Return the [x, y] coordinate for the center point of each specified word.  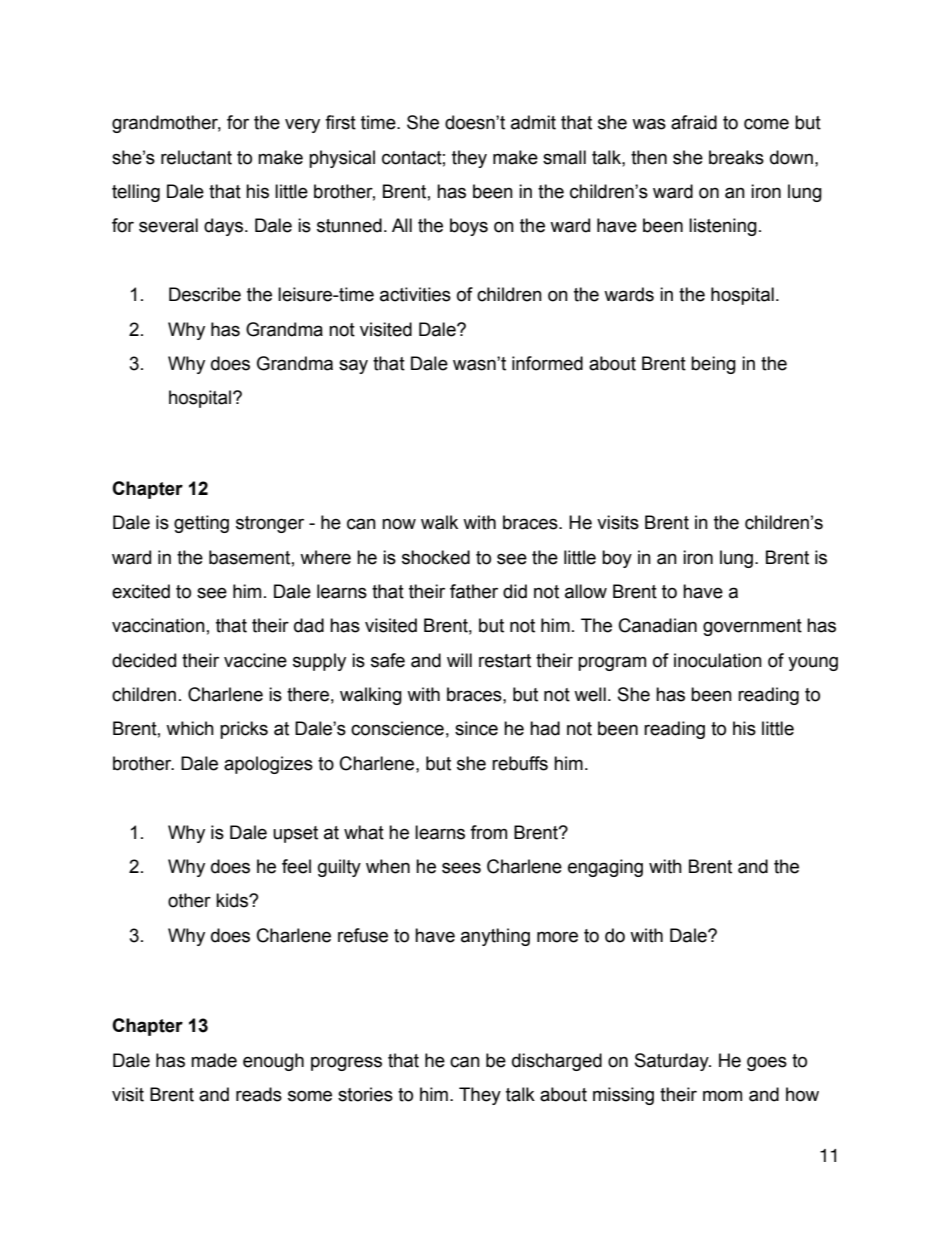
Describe [205, 294]
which [190, 728]
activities [415, 294]
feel [296, 866]
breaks [736, 157]
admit [533, 122]
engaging [605, 868]
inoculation [718, 660]
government [752, 627]
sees [461, 868]
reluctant [196, 157]
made [214, 1060]
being [713, 365]
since [476, 728]
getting [201, 524]
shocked [436, 557]
